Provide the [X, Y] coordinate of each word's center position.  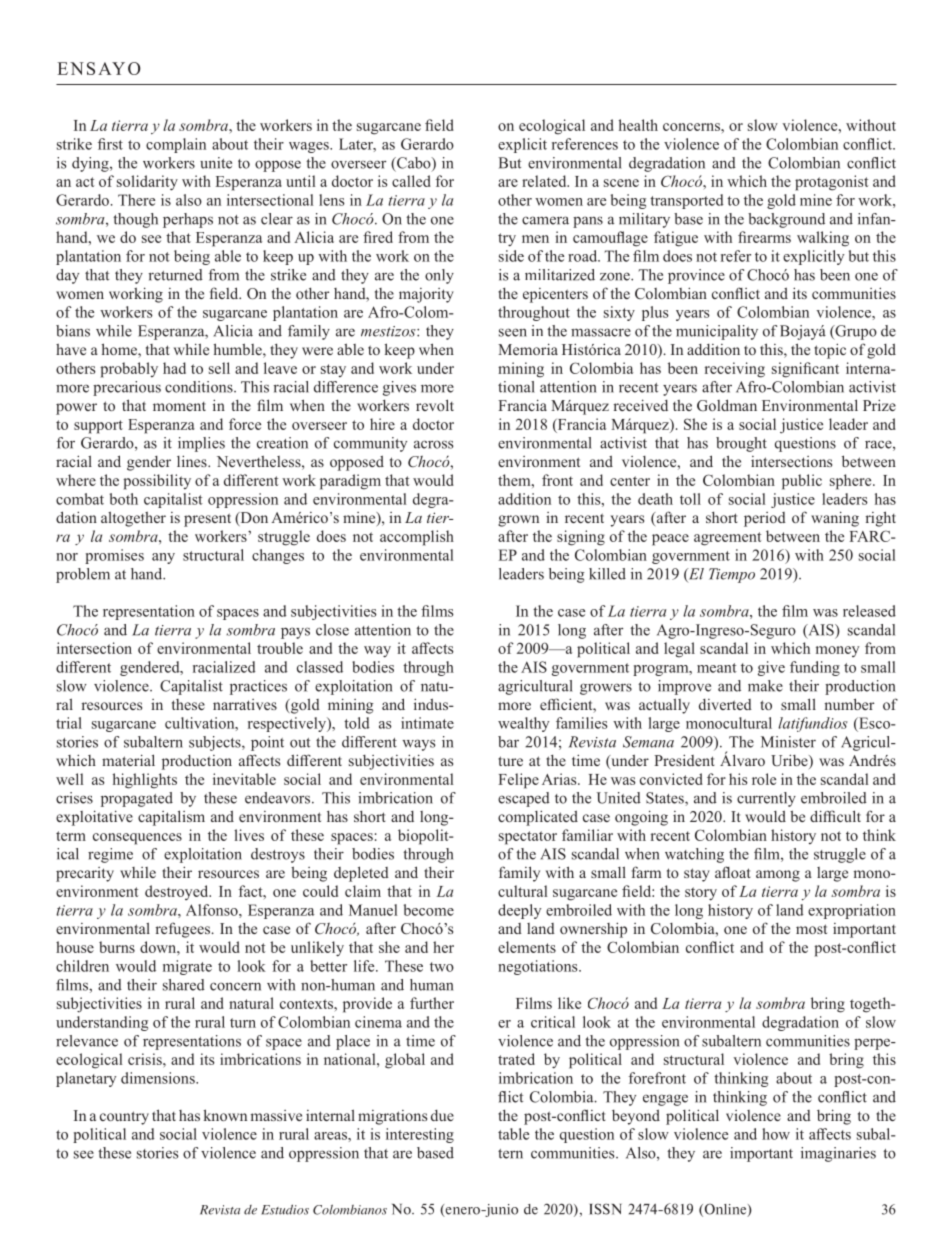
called [411, 181]
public [802, 482]
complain [176, 145]
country [124, 1118]
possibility [157, 482]
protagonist [832, 183]
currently [766, 799]
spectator [528, 838]
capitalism [171, 818]
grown [518, 521]
